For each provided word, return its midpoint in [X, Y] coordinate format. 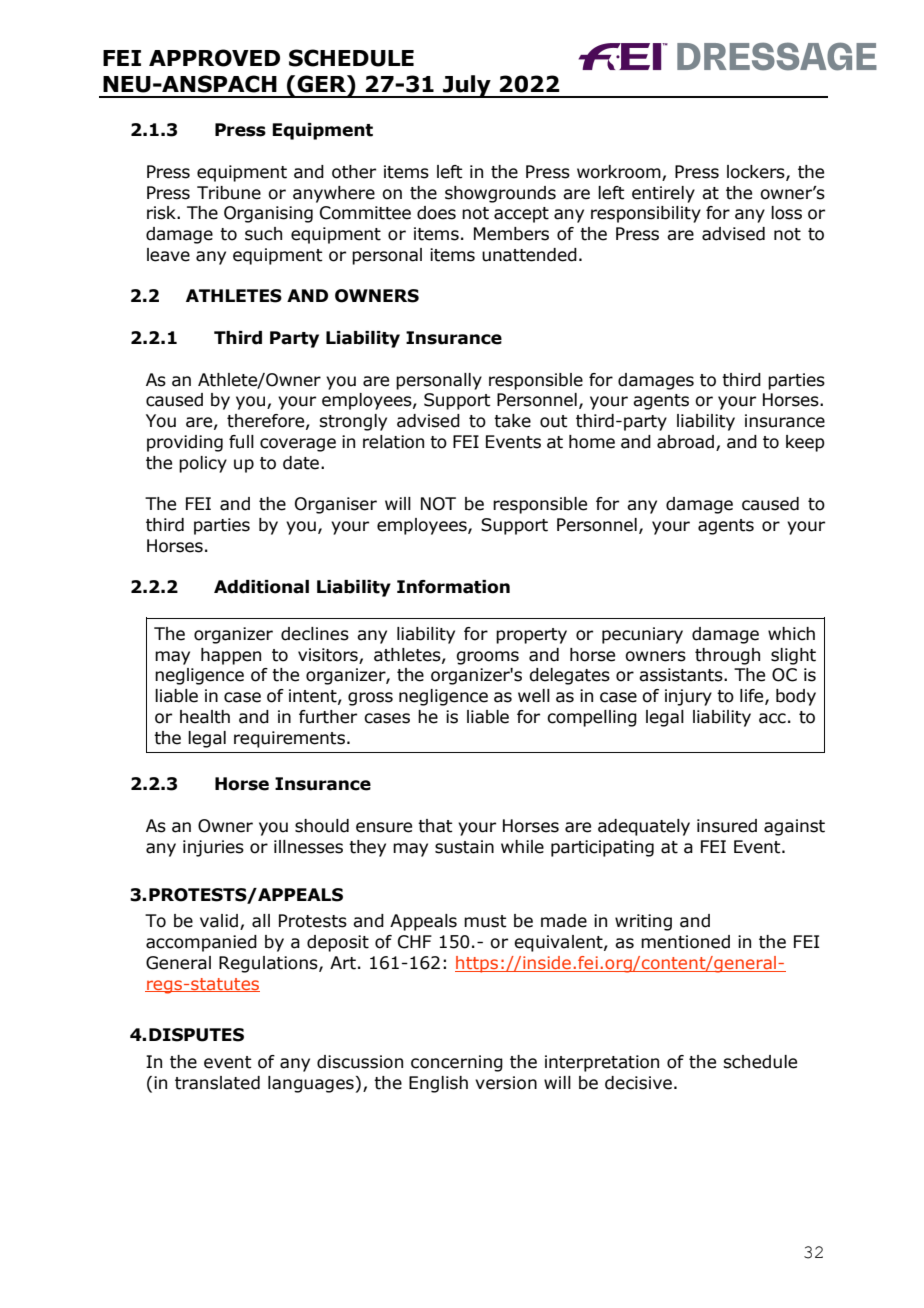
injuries [213, 848]
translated [217, 1083]
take [512, 421]
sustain [464, 847]
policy [203, 464]
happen [231, 656]
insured [727, 826]
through [727, 656]
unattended [529, 255]
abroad [687, 443]
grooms [487, 658]
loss [786, 213]
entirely [663, 194]
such [263, 234]
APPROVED [214, 58]
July [467, 86]
